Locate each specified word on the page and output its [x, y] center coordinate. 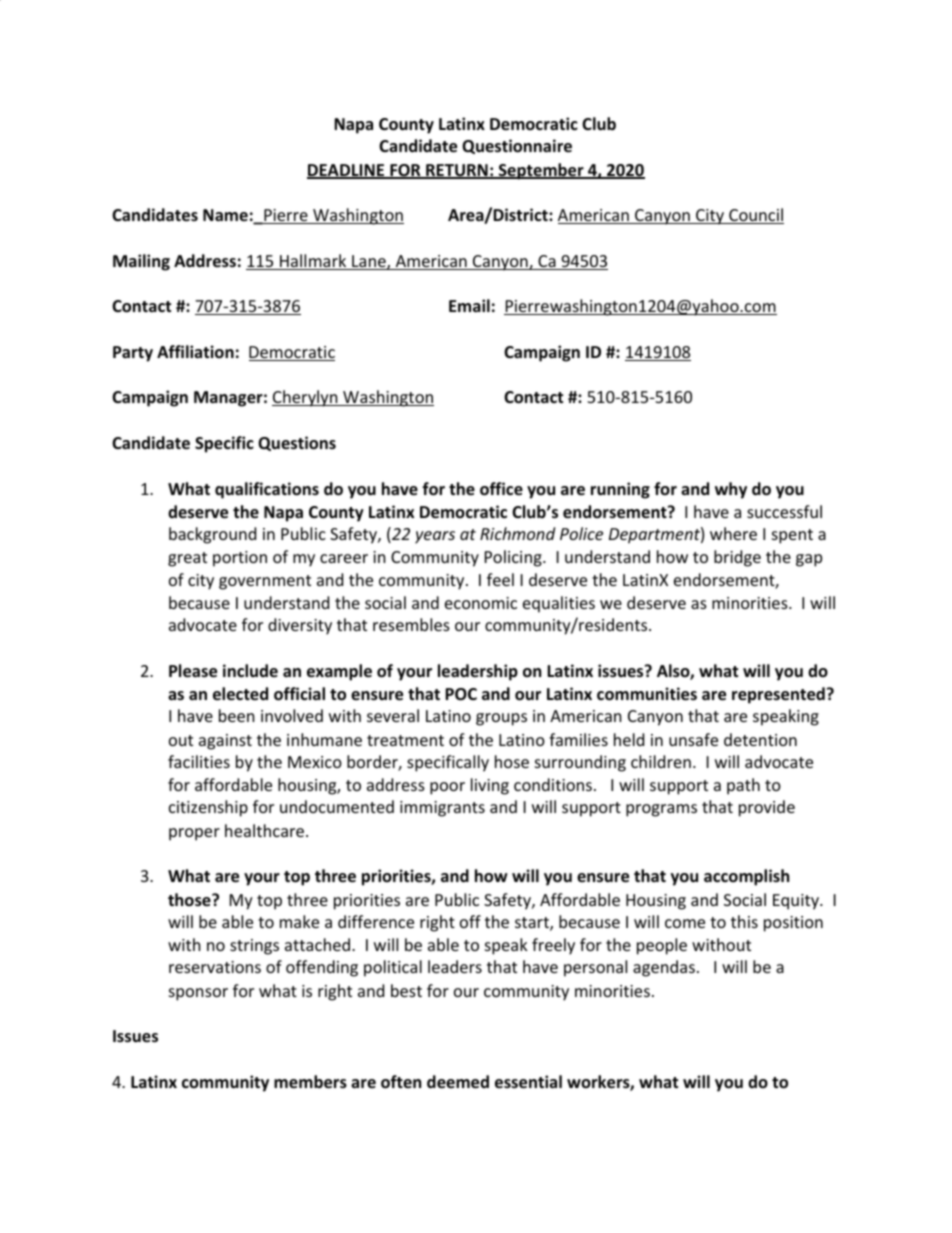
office [501, 489]
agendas [664, 968]
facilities [199, 761]
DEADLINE [347, 171]
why [731, 490]
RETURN [457, 171]
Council [755, 216]
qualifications [267, 490]
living [490, 786]
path [743, 786]
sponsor [198, 994]
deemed [458, 1082]
